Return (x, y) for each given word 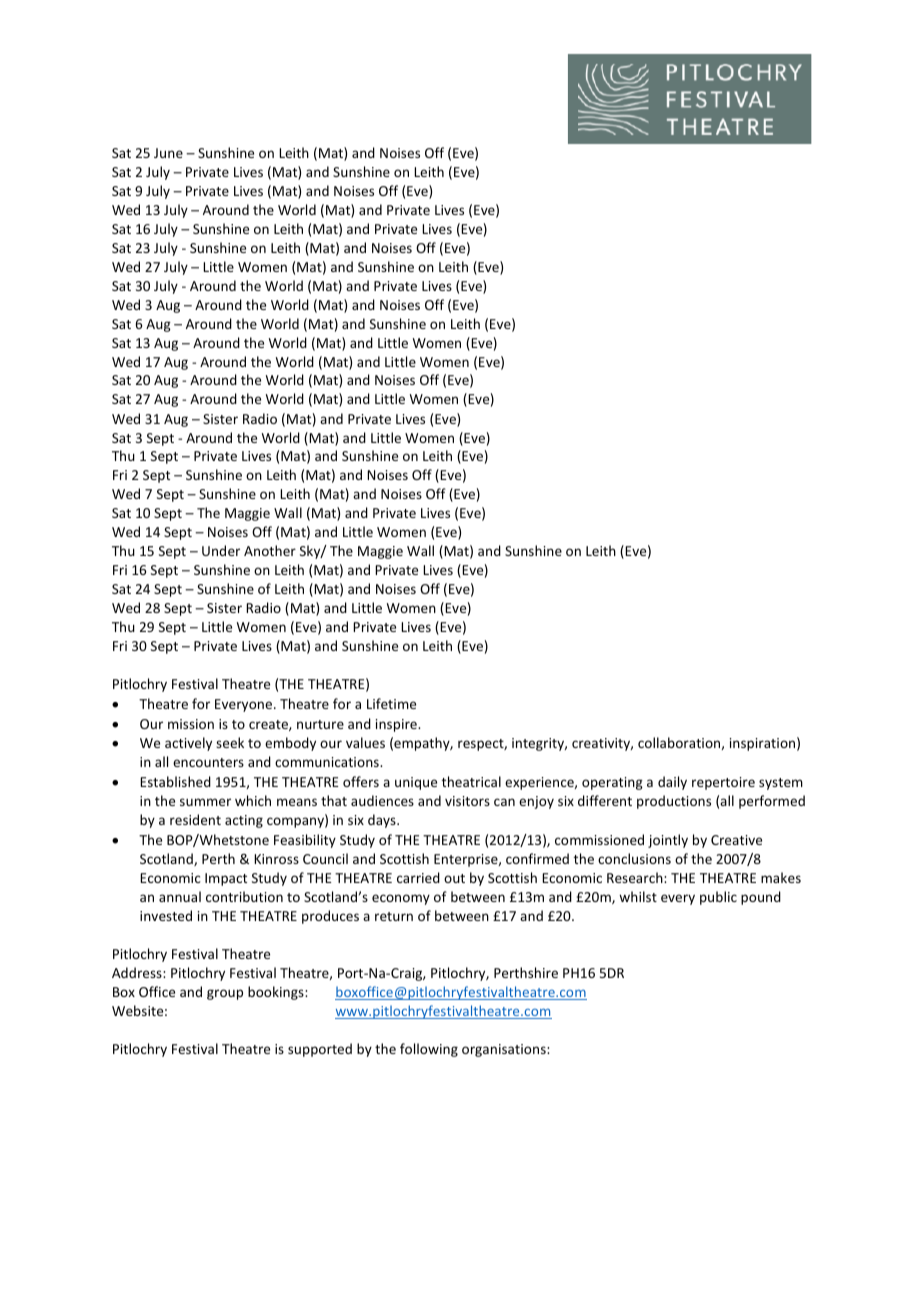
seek (230, 742)
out (454, 878)
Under (221, 550)
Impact (226, 879)
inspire (397, 725)
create (269, 725)
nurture (320, 724)
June (168, 153)
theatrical (471, 781)
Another (270, 550)
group (225, 994)
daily (672, 783)
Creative (736, 840)
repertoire (723, 783)
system (781, 784)
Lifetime (391, 703)
